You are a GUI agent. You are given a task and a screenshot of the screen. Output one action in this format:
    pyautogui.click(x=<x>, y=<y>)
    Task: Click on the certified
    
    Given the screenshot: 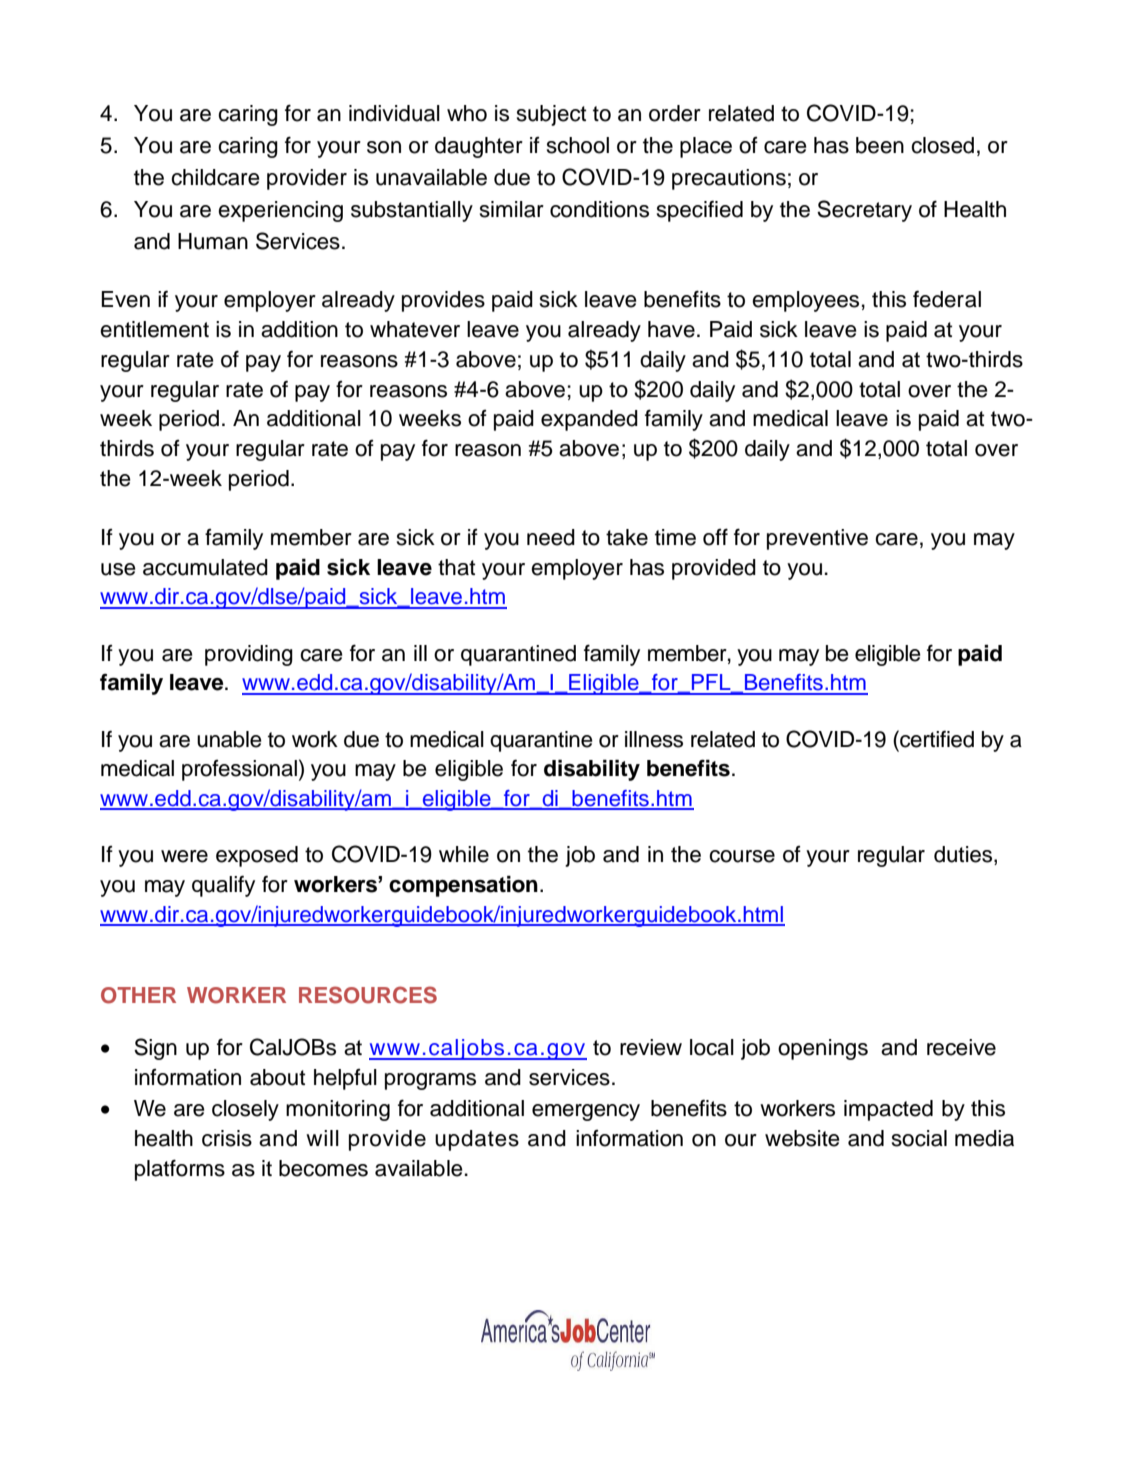 What is the action you would take?
    pyautogui.click(x=936, y=739)
